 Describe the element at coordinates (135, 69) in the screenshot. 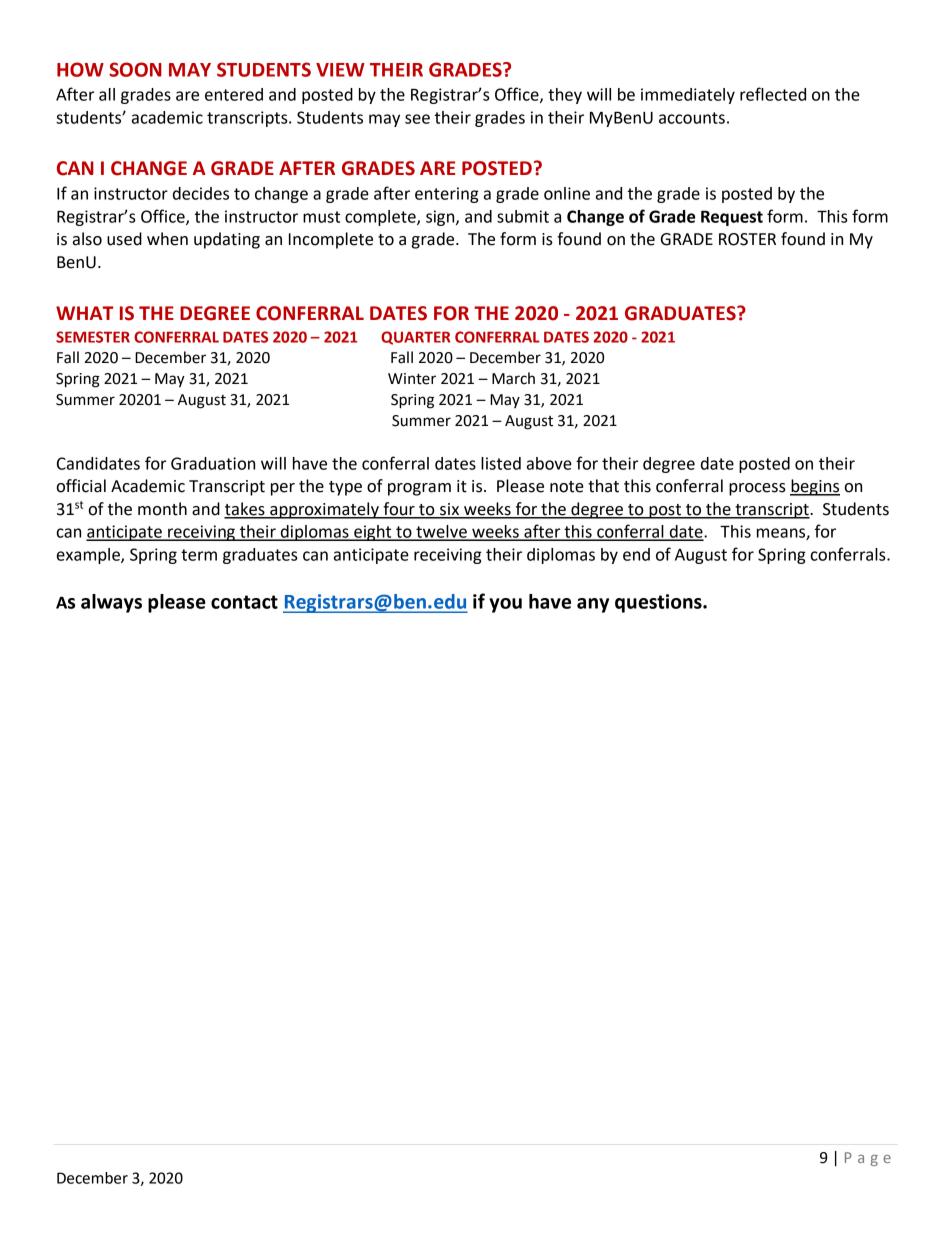

I see `SOON` at that location.
